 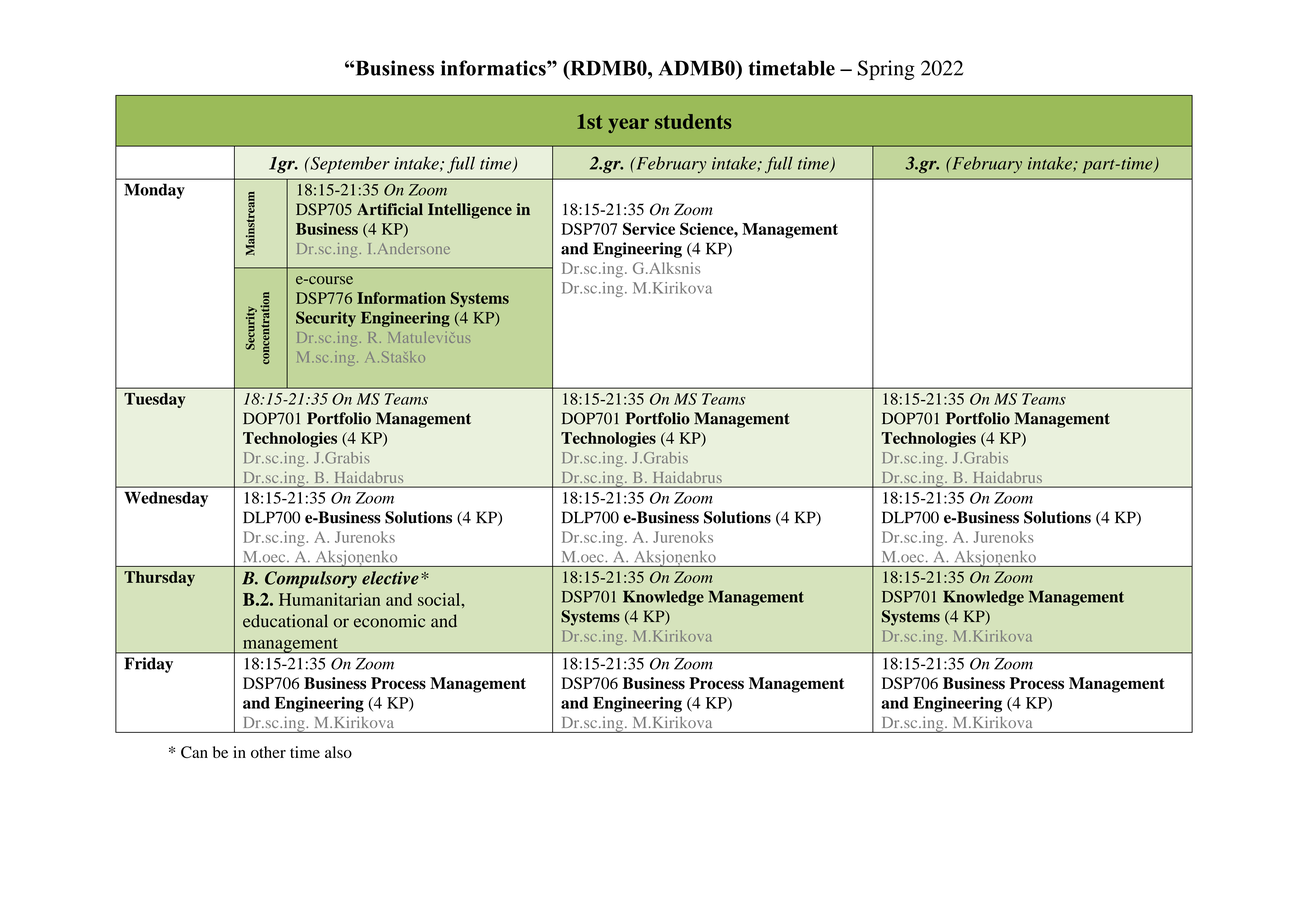 What do you see at coordinates (268, 752) in the screenshot?
I see `other` at bounding box center [268, 752].
